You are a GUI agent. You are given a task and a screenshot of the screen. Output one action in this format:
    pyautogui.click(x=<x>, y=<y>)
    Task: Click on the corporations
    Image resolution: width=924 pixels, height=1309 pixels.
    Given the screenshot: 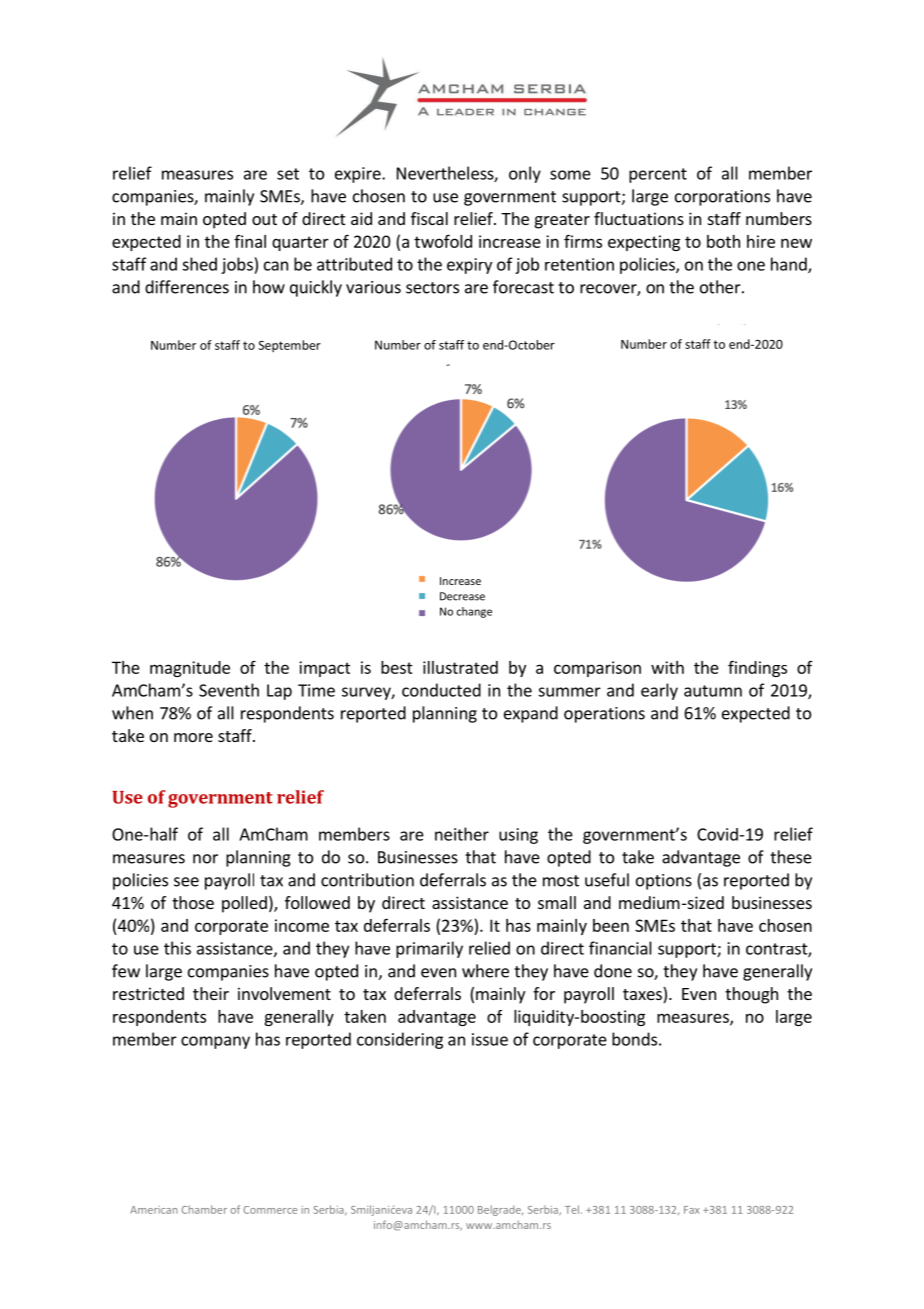 What is the action you would take?
    pyautogui.click(x=722, y=198)
